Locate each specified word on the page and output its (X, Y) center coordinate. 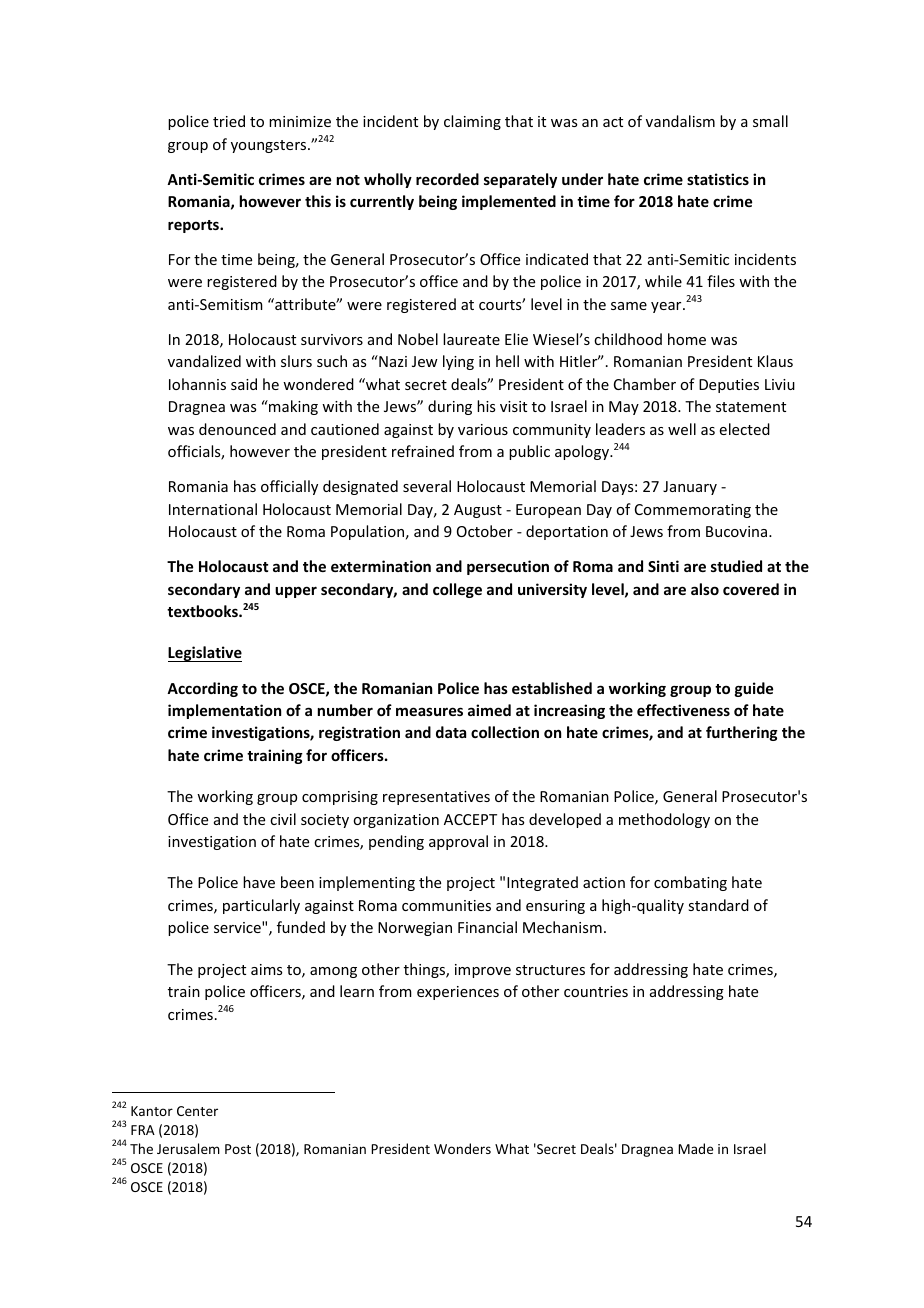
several (427, 486)
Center (197, 1111)
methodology (664, 820)
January (690, 488)
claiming (472, 122)
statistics (718, 179)
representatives (436, 798)
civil (283, 819)
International (213, 509)
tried (229, 121)
